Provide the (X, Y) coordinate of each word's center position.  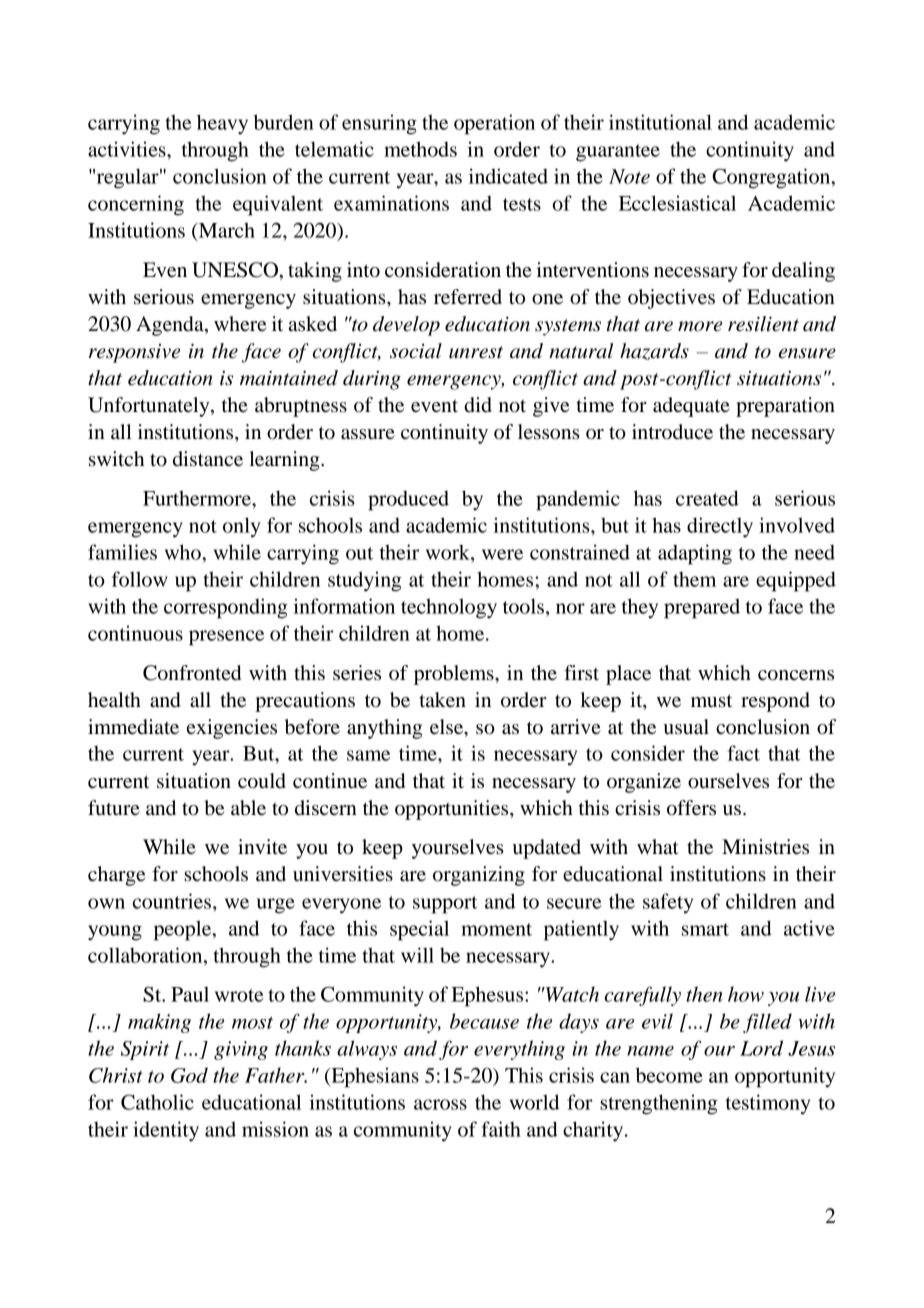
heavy (222, 124)
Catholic (157, 1102)
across (440, 1104)
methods (420, 149)
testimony (768, 1104)
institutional (660, 122)
